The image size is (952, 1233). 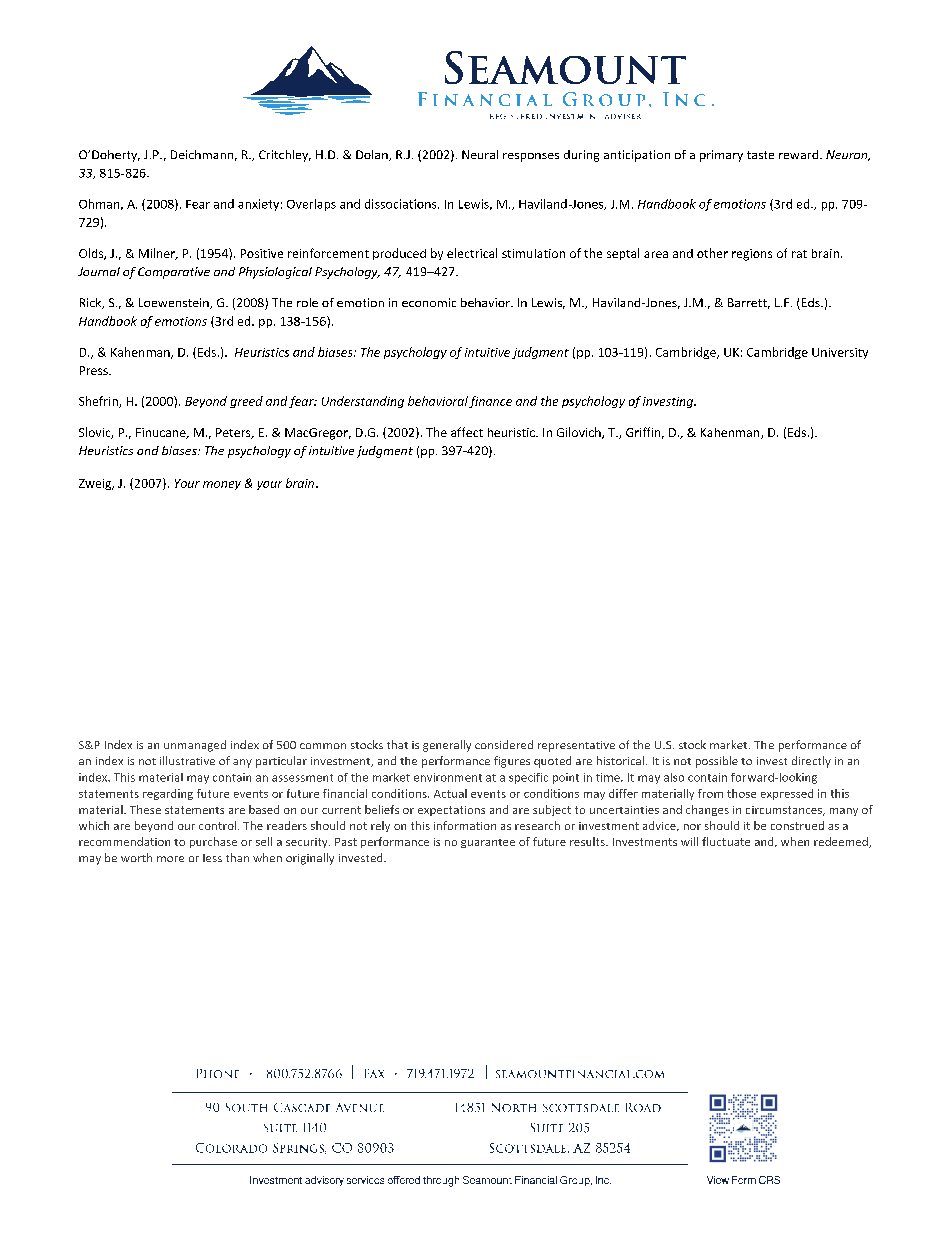 I want to click on possible, so click(x=717, y=762).
